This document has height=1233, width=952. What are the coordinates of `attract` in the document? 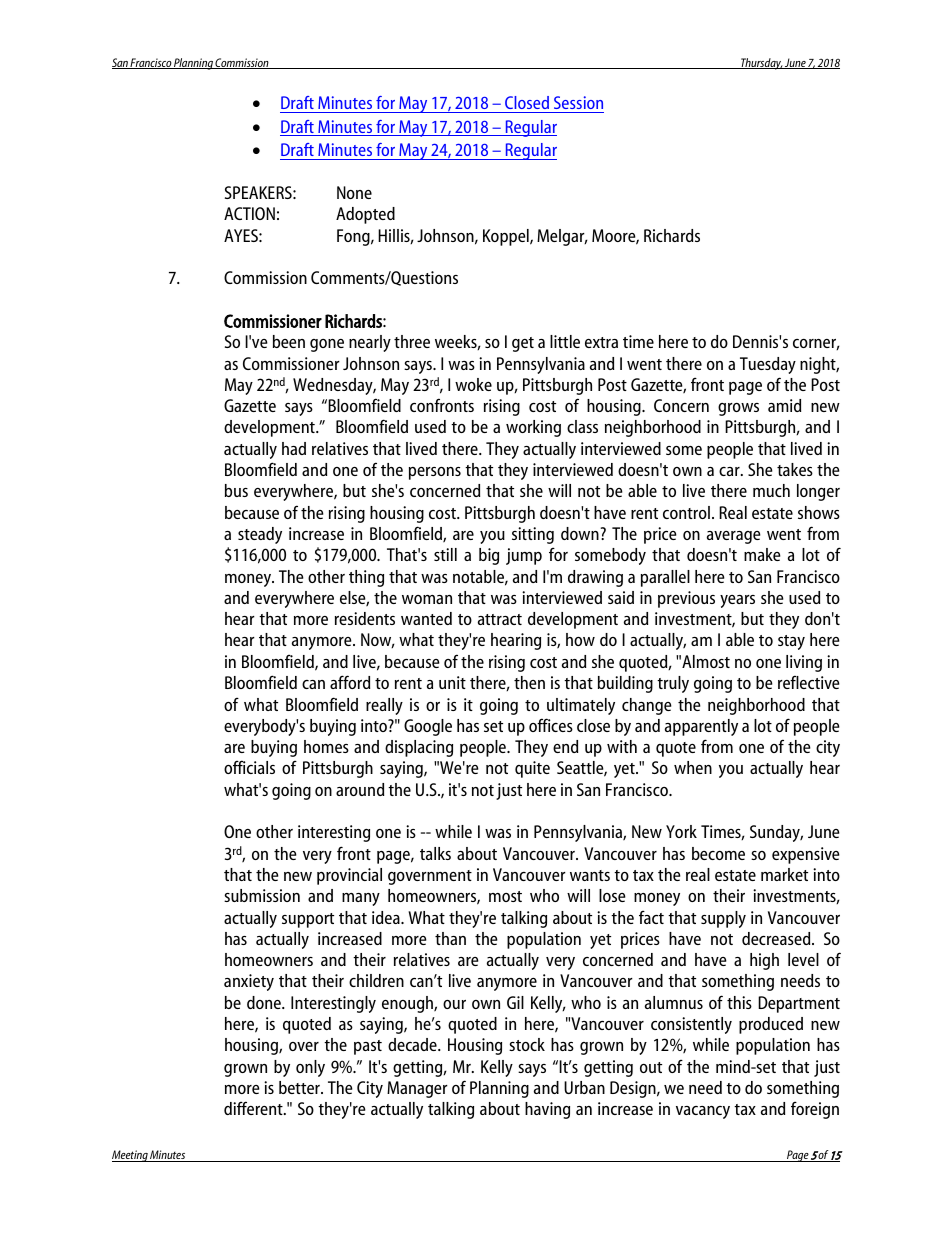 It's located at (500, 619).
